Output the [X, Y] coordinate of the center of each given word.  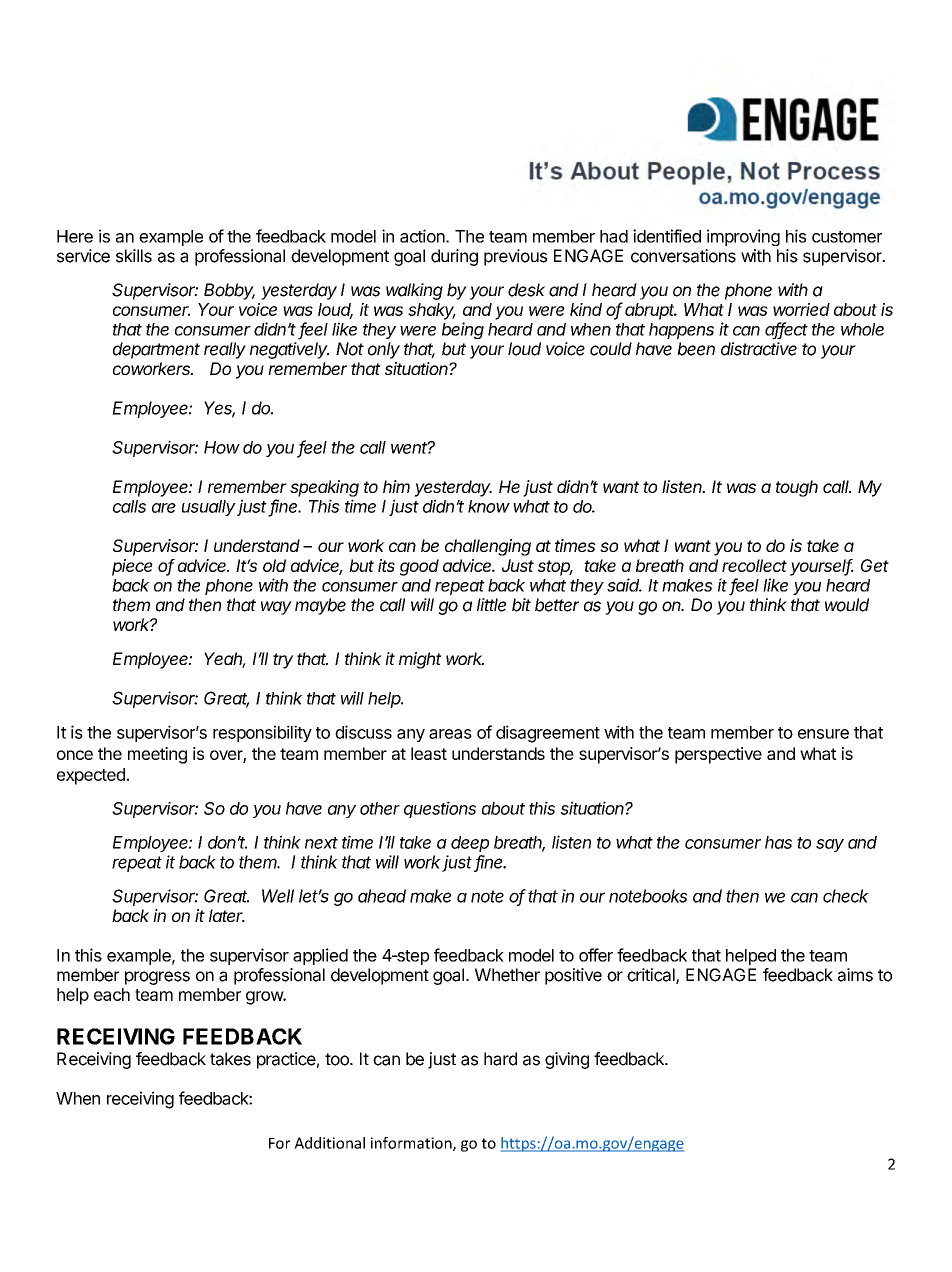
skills [134, 256]
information [412, 1144]
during [454, 257]
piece [132, 567]
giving [567, 1060]
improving [743, 237]
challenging [488, 547]
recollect [754, 565]
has [778, 842]
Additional [329, 1143]
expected [92, 776]
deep [470, 844]
